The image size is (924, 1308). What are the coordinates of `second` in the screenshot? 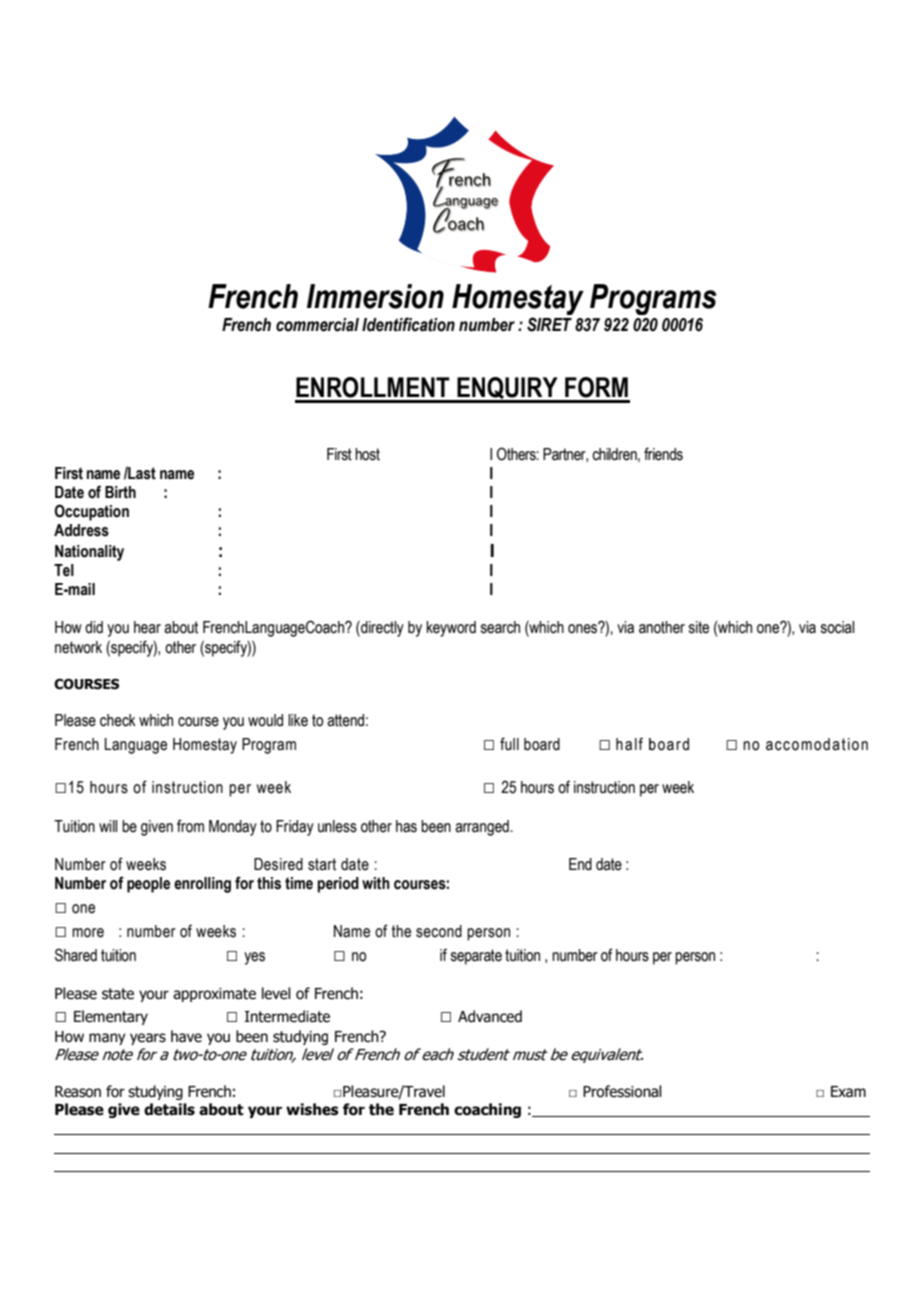 It's located at (439, 931).
